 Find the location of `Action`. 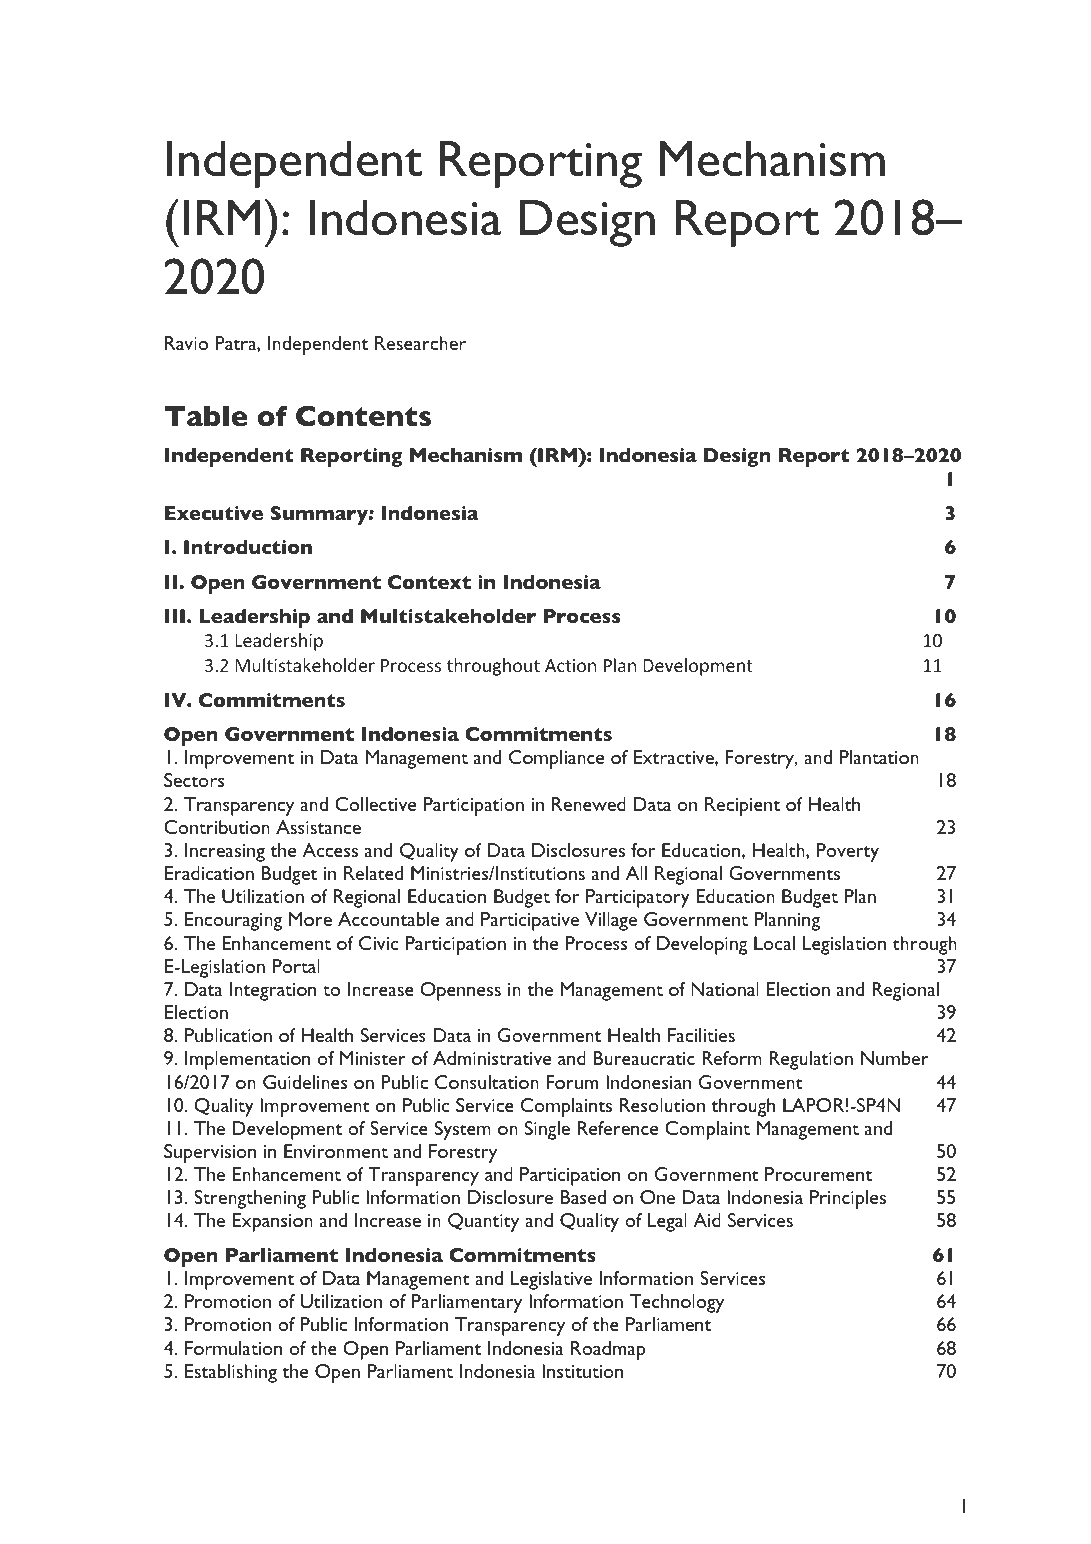

Action is located at coordinates (570, 665).
